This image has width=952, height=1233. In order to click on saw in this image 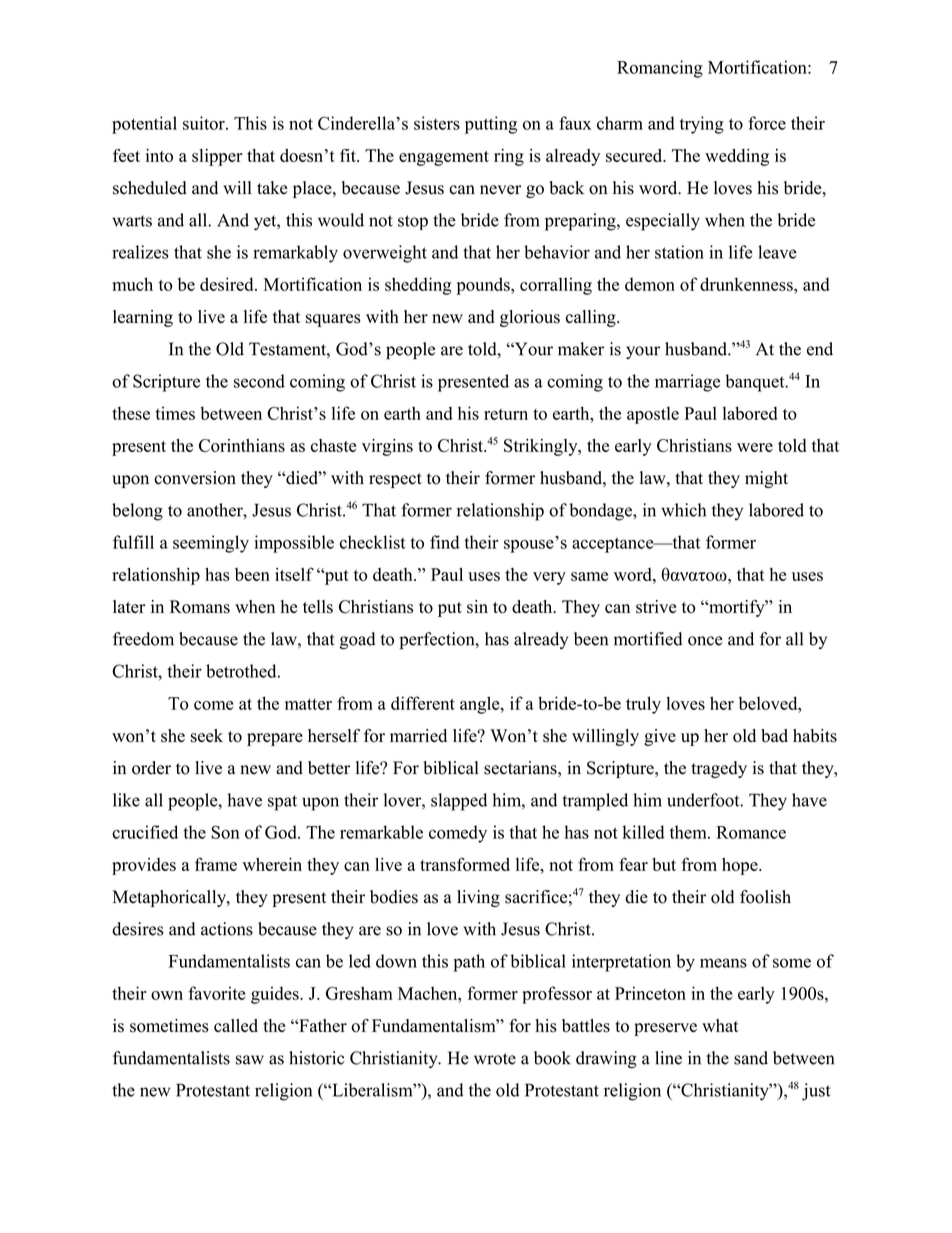, I will do `click(250, 1060)`.
